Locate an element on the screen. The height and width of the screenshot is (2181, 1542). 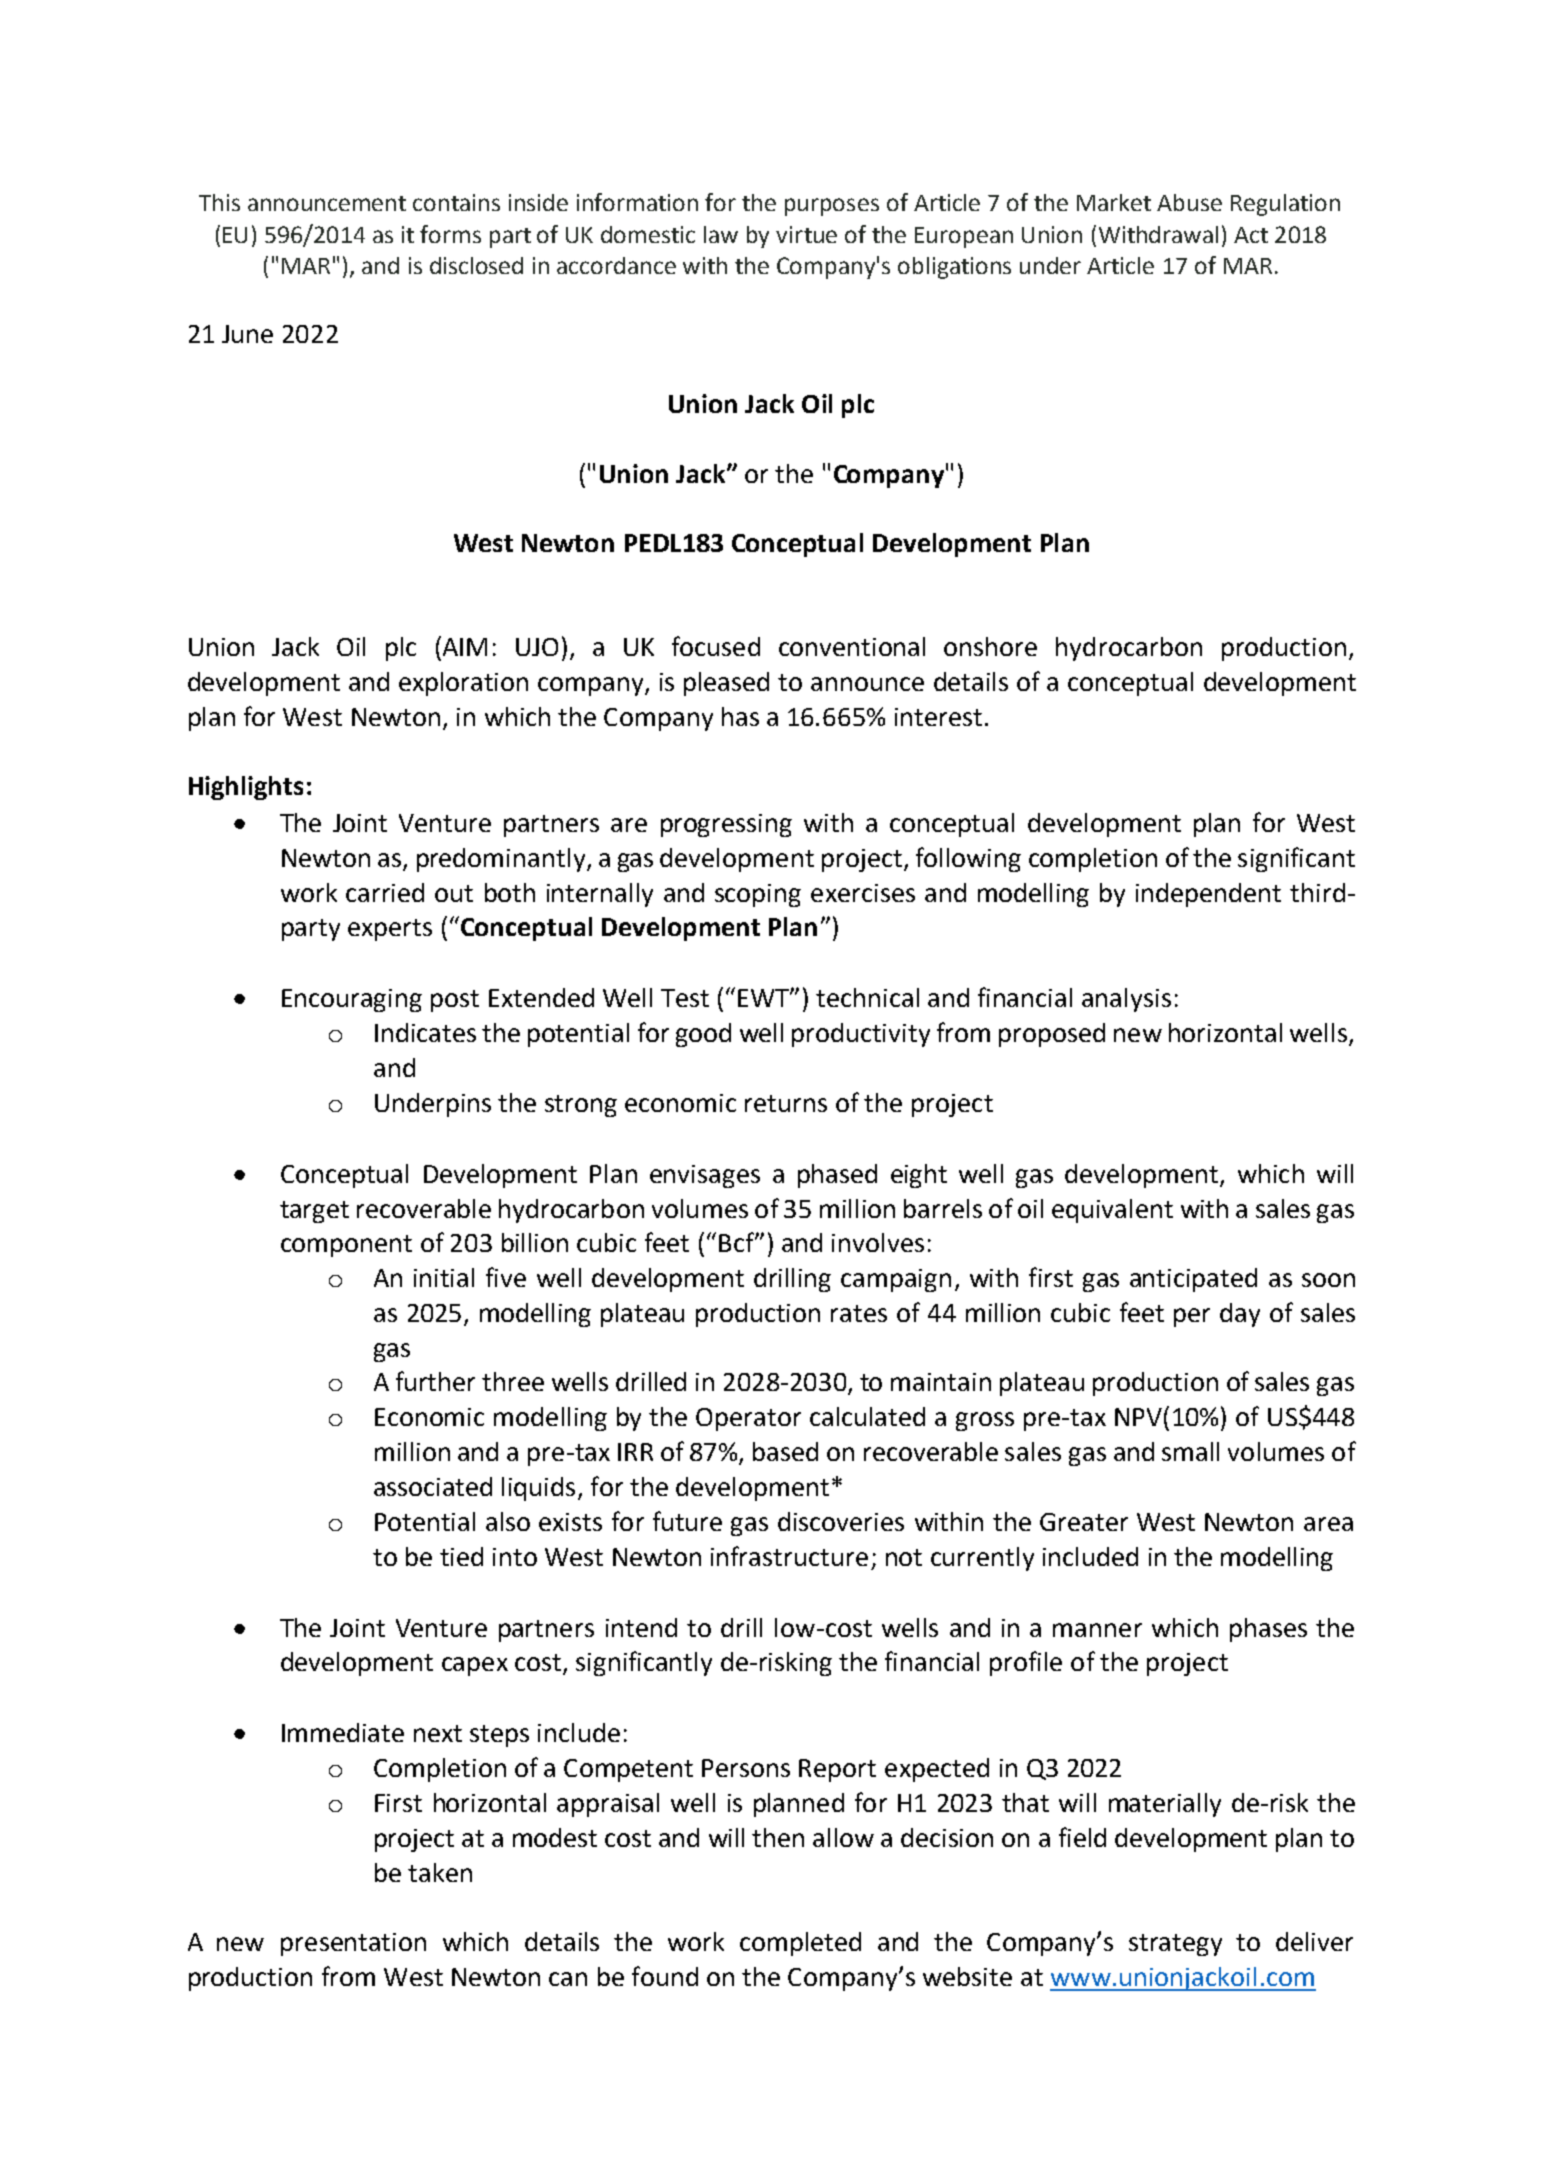
returns is located at coordinates (786, 1103).
